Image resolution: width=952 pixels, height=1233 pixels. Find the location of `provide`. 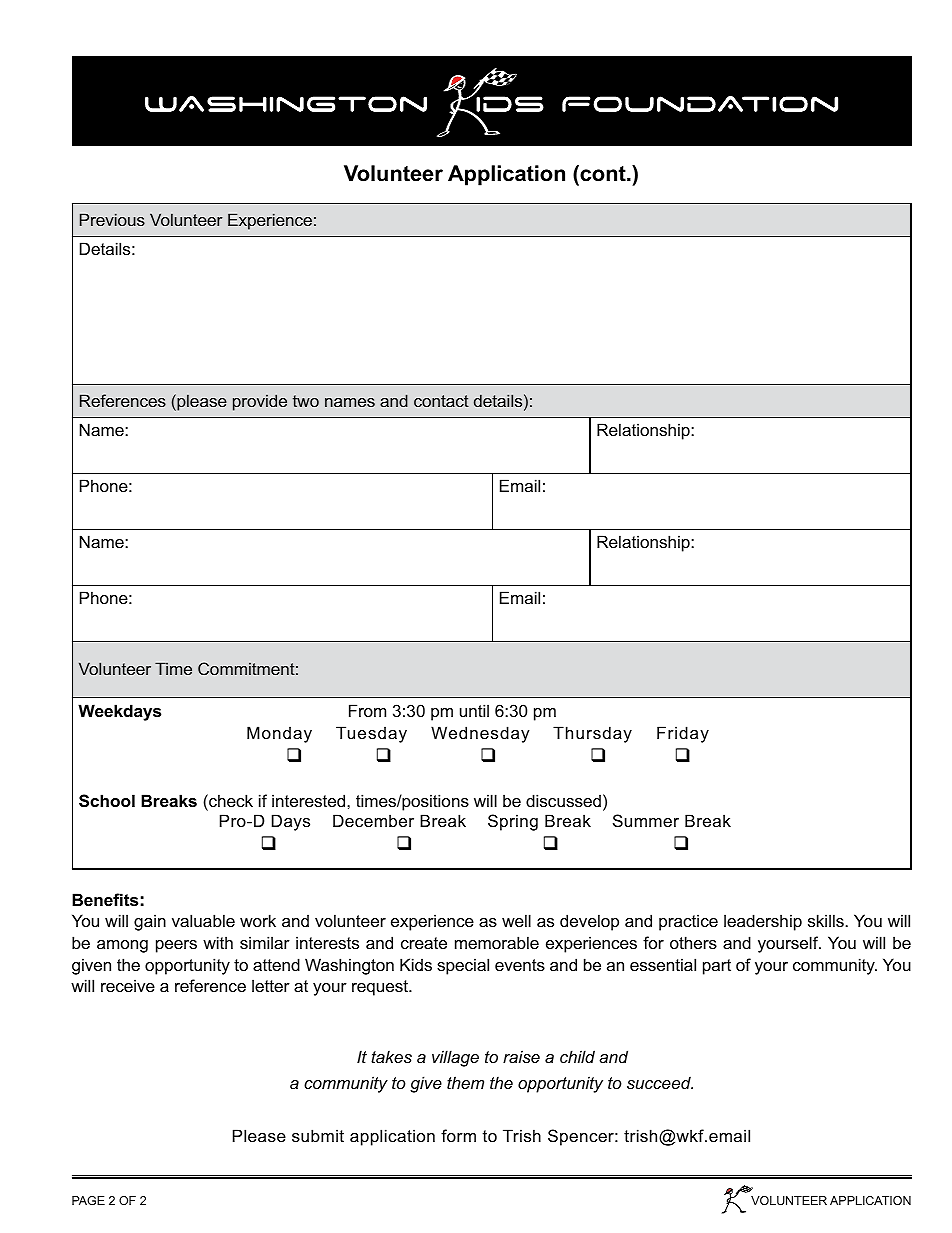

provide is located at coordinates (260, 402).
